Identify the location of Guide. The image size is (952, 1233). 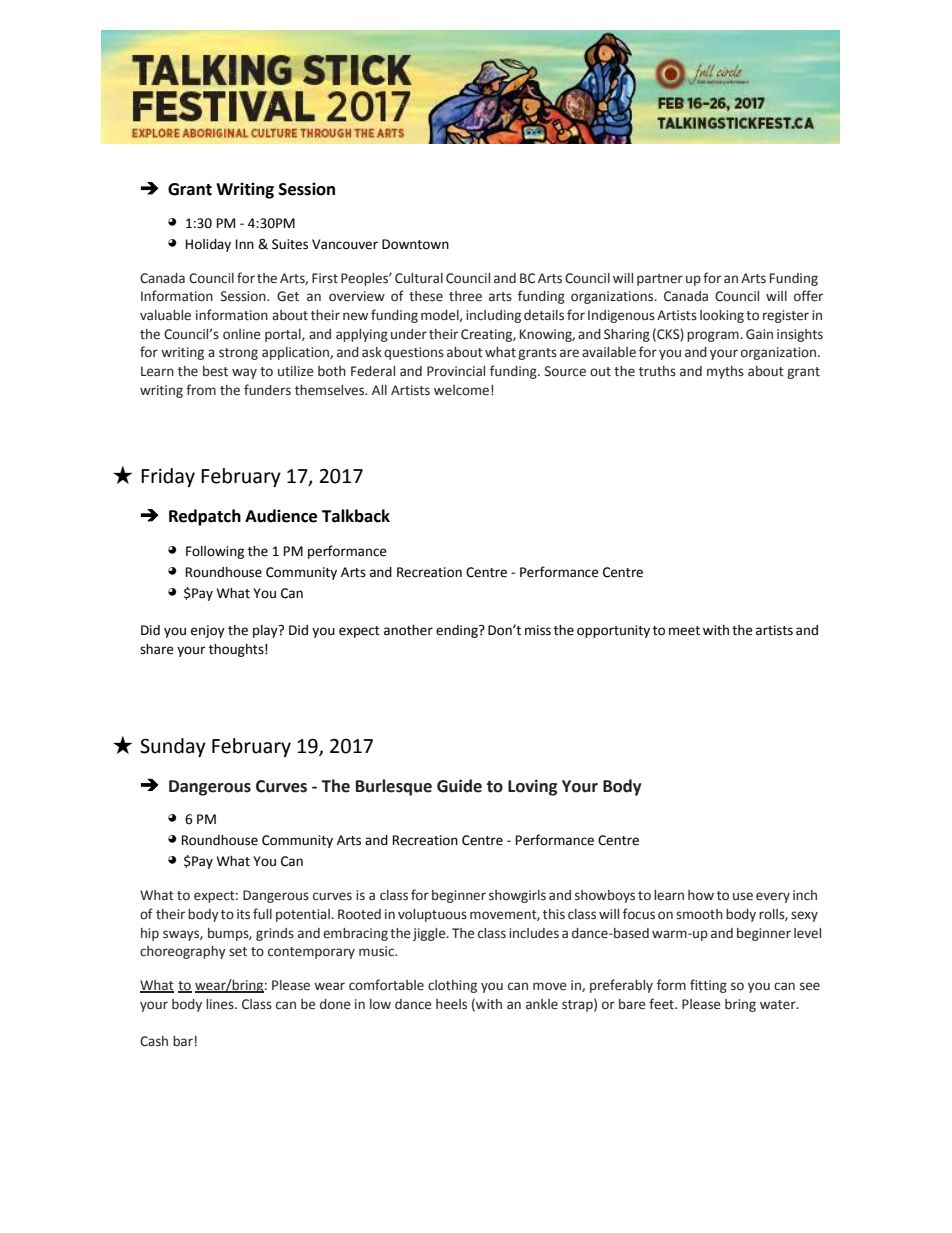
(459, 786).
